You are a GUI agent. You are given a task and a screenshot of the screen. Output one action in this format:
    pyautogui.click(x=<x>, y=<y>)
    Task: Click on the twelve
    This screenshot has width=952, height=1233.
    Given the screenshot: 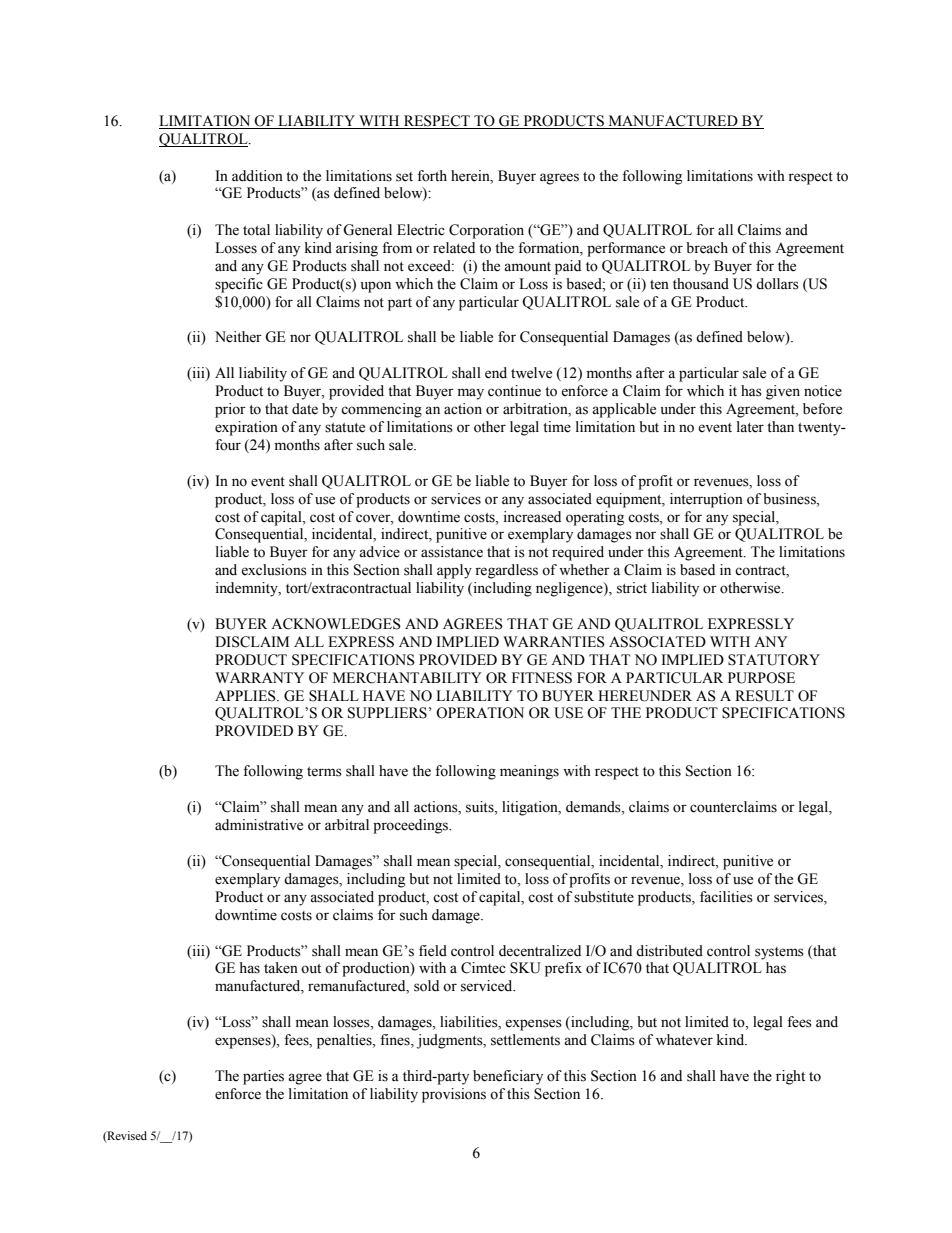 What is the action you would take?
    pyautogui.click(x=531, y=373)
